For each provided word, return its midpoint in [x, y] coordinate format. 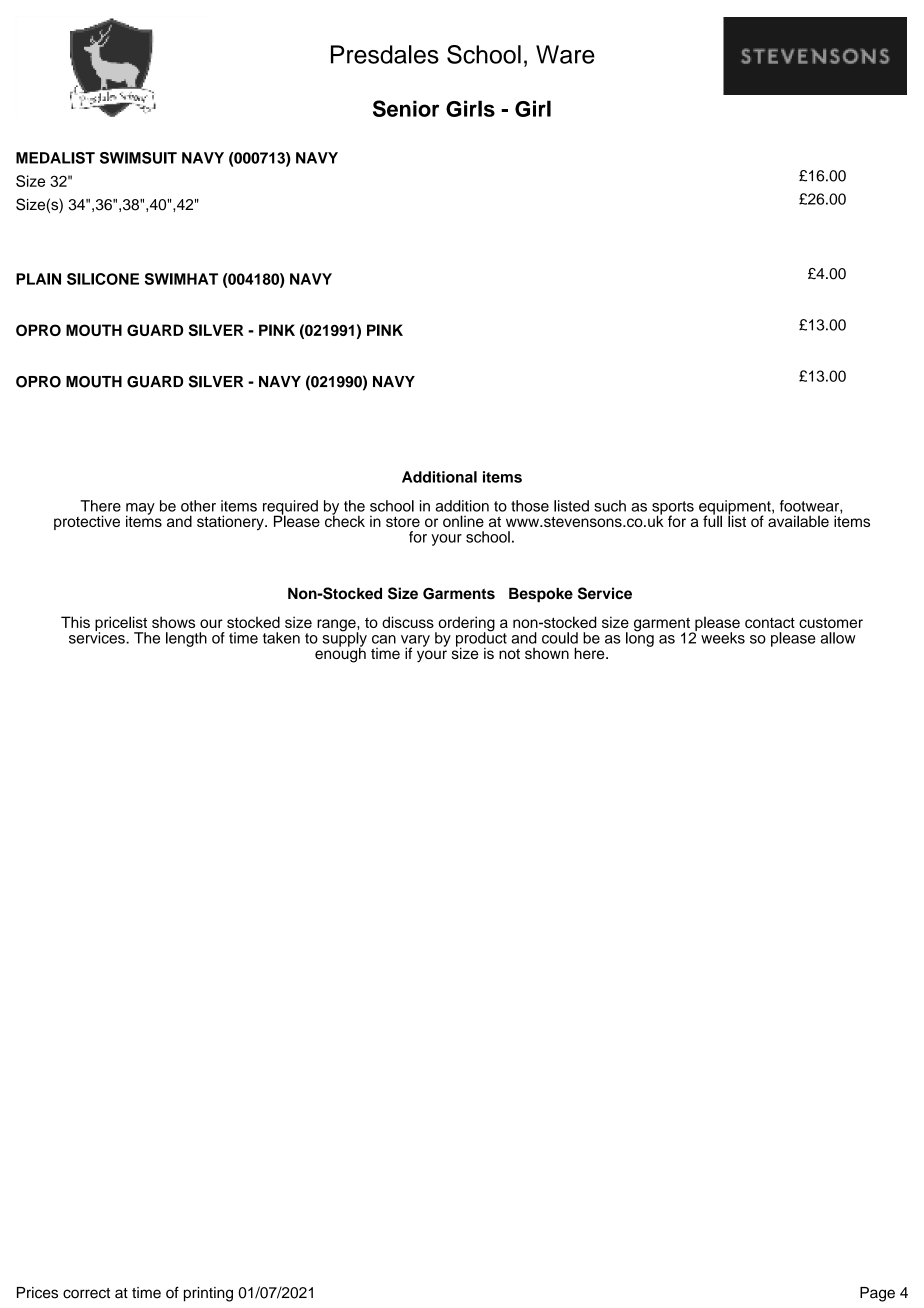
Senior [406, 108]
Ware [565, 54]
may [140, 510]
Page [877, 1294]
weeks [723, 638]
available [798, 520]
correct [86, 1293]
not [509, 654]
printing [208, 1294]
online [463, 521]
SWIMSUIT [138, 158]
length [186, 639]
